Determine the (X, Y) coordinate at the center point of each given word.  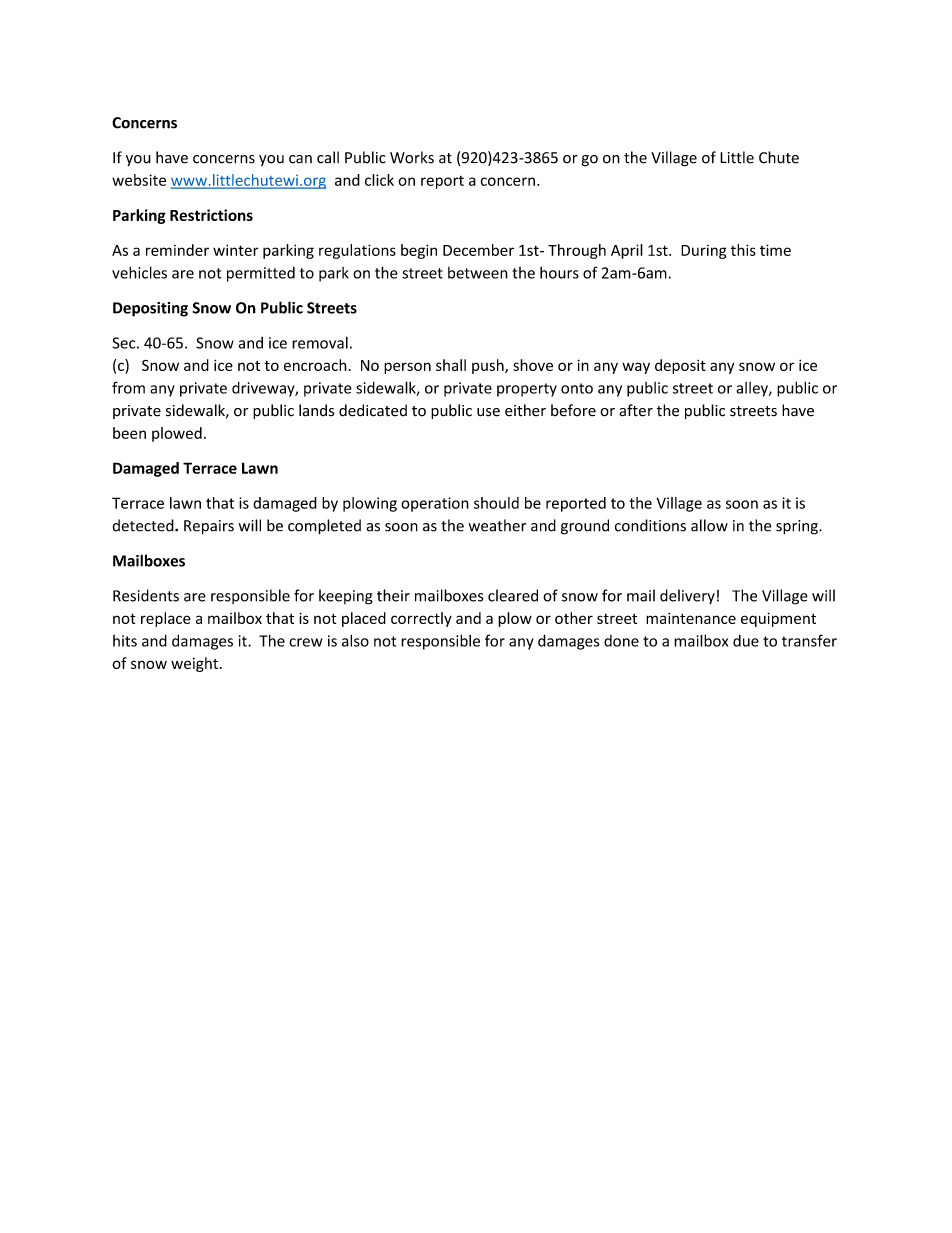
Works (412, 157)
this (743, 250)
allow (709, 525)
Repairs (209, 527)
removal (320, 343)
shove (533, 365)
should (496, 503)
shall (451, 365)
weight (194, 664)
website (139, 180)
